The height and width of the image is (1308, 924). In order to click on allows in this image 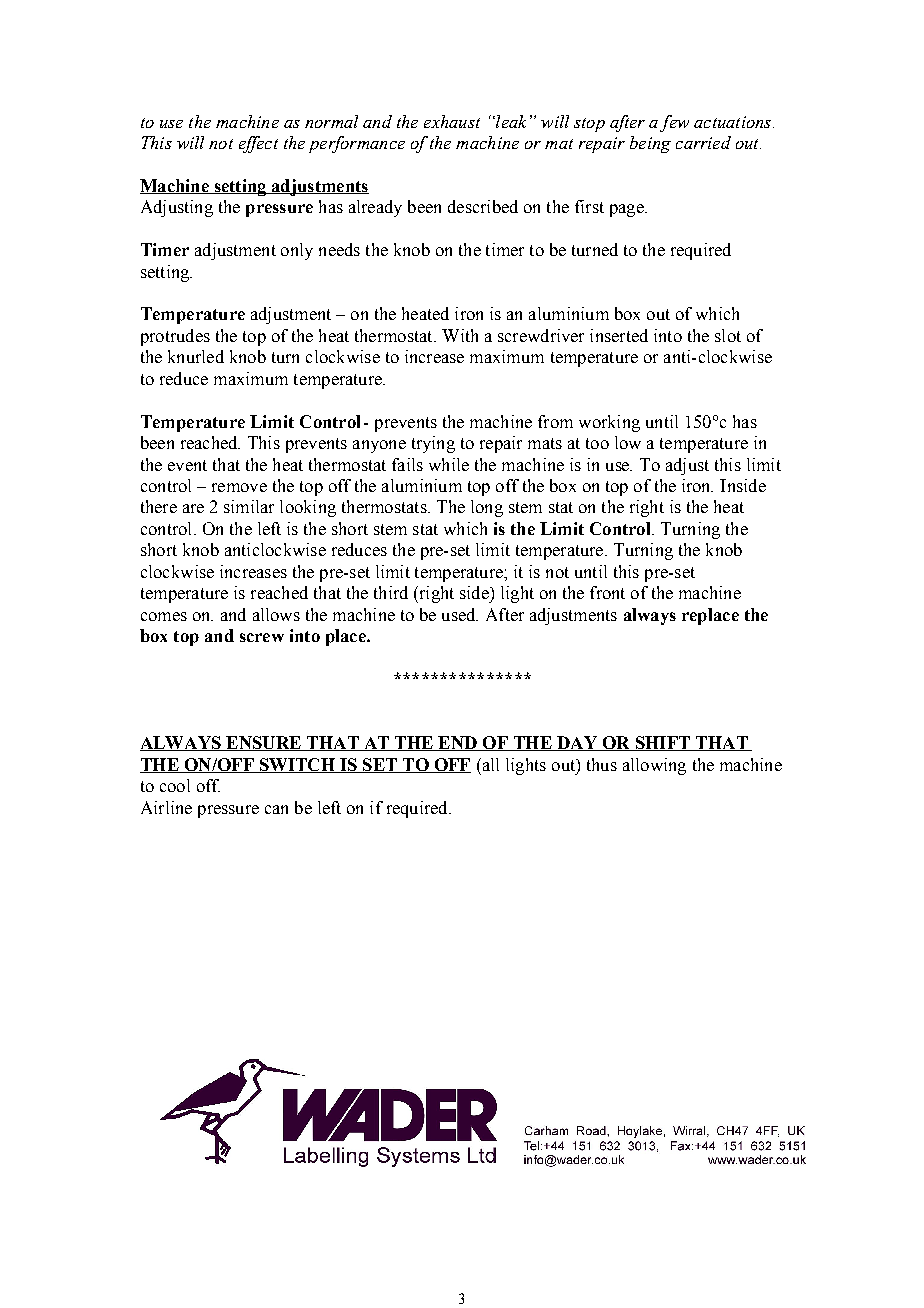, I will do `click(276, 614)`.
